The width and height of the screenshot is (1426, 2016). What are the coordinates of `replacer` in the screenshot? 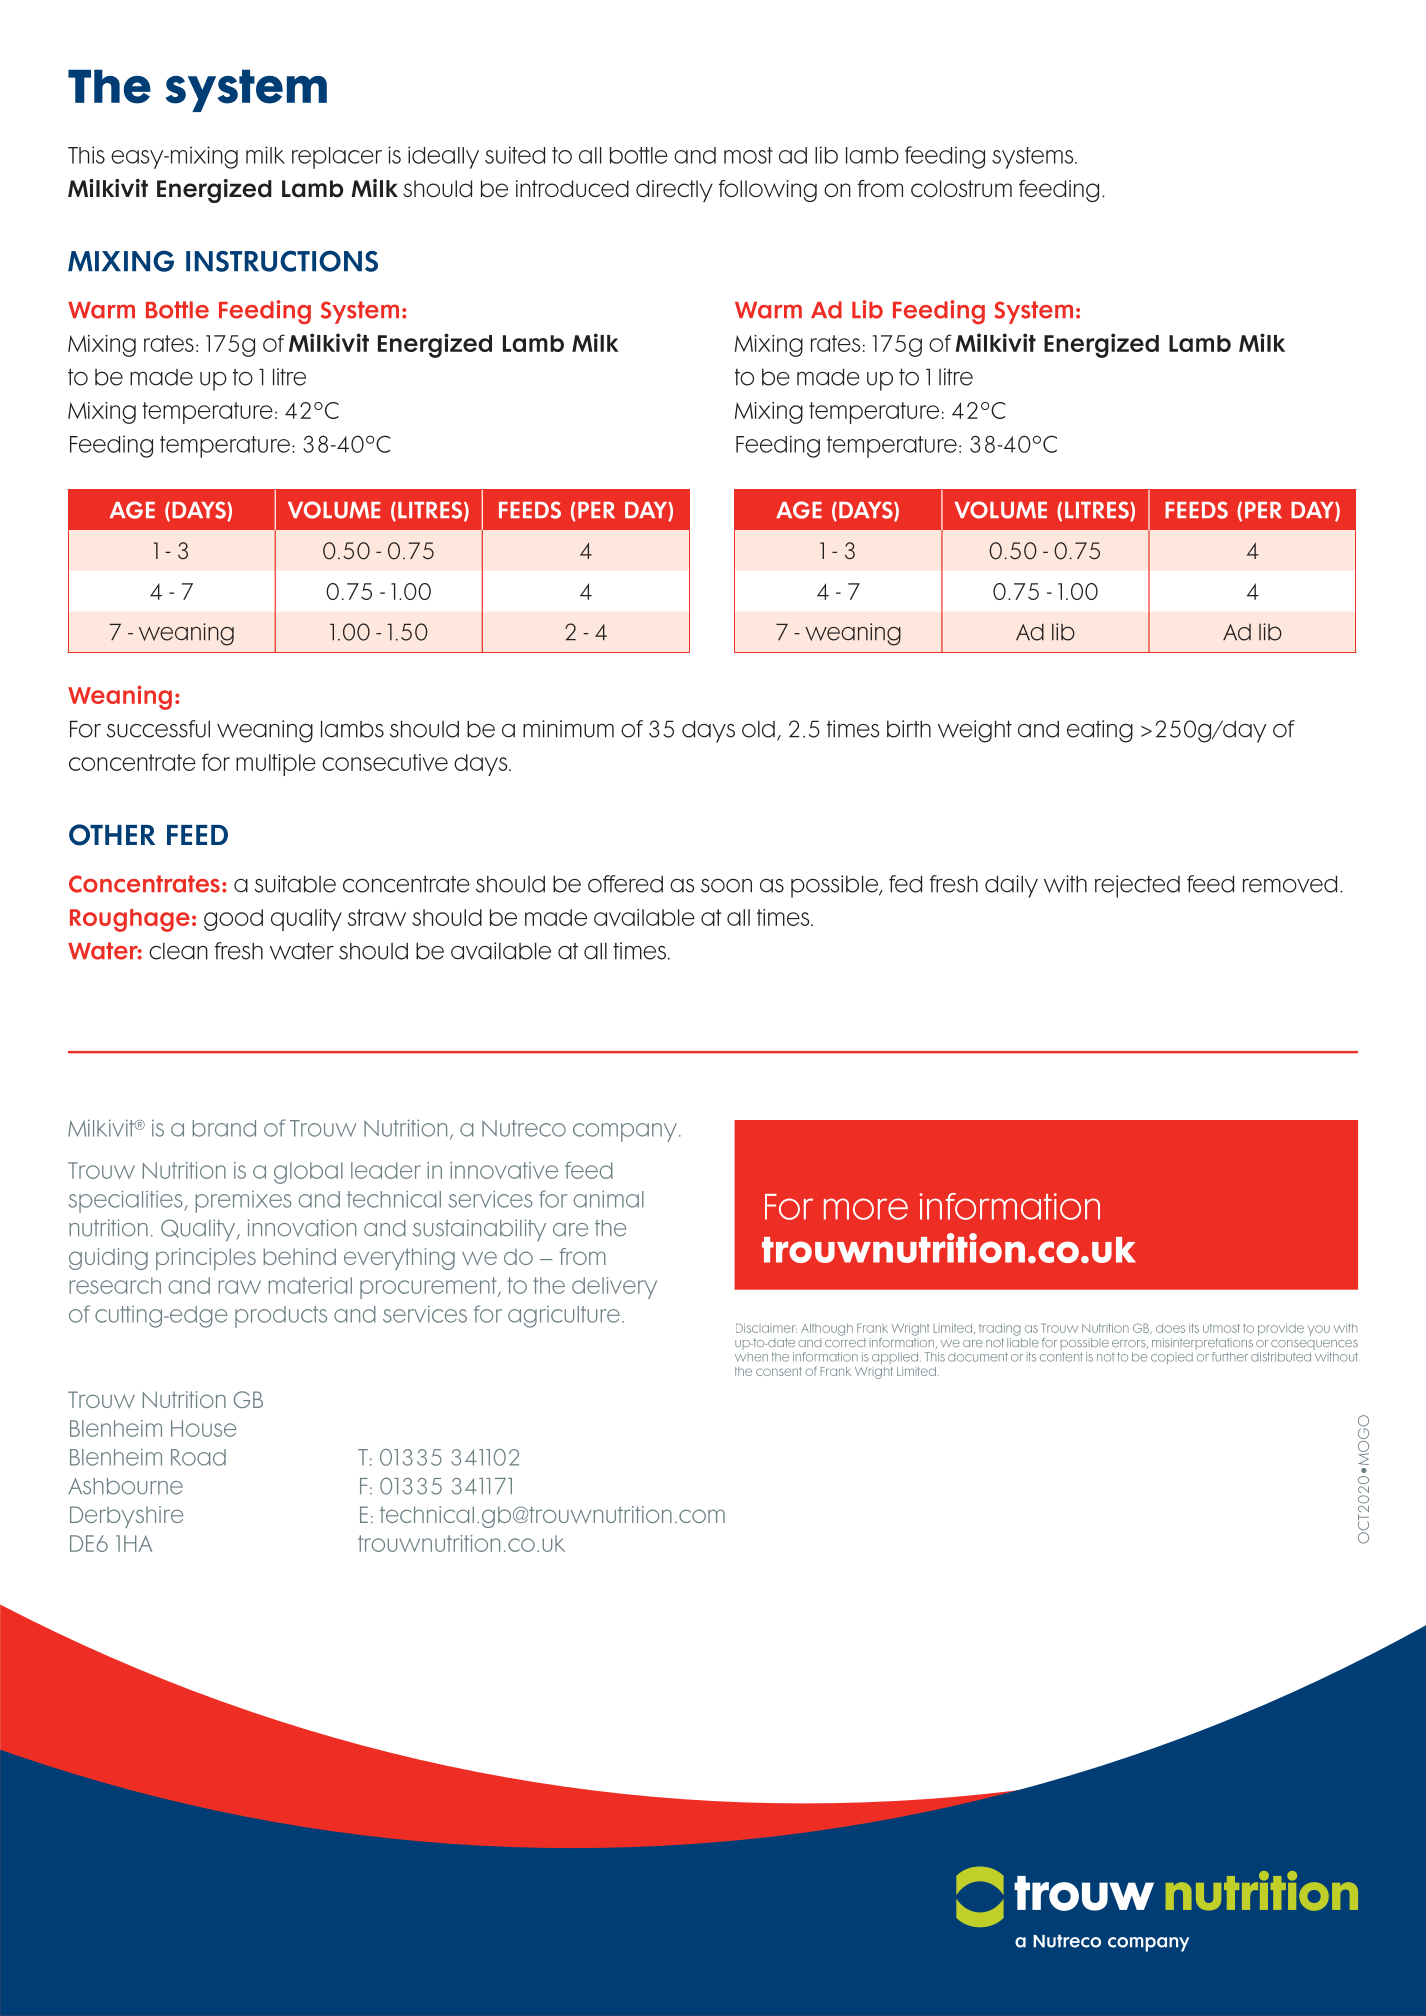 It's located at (337, 158).
